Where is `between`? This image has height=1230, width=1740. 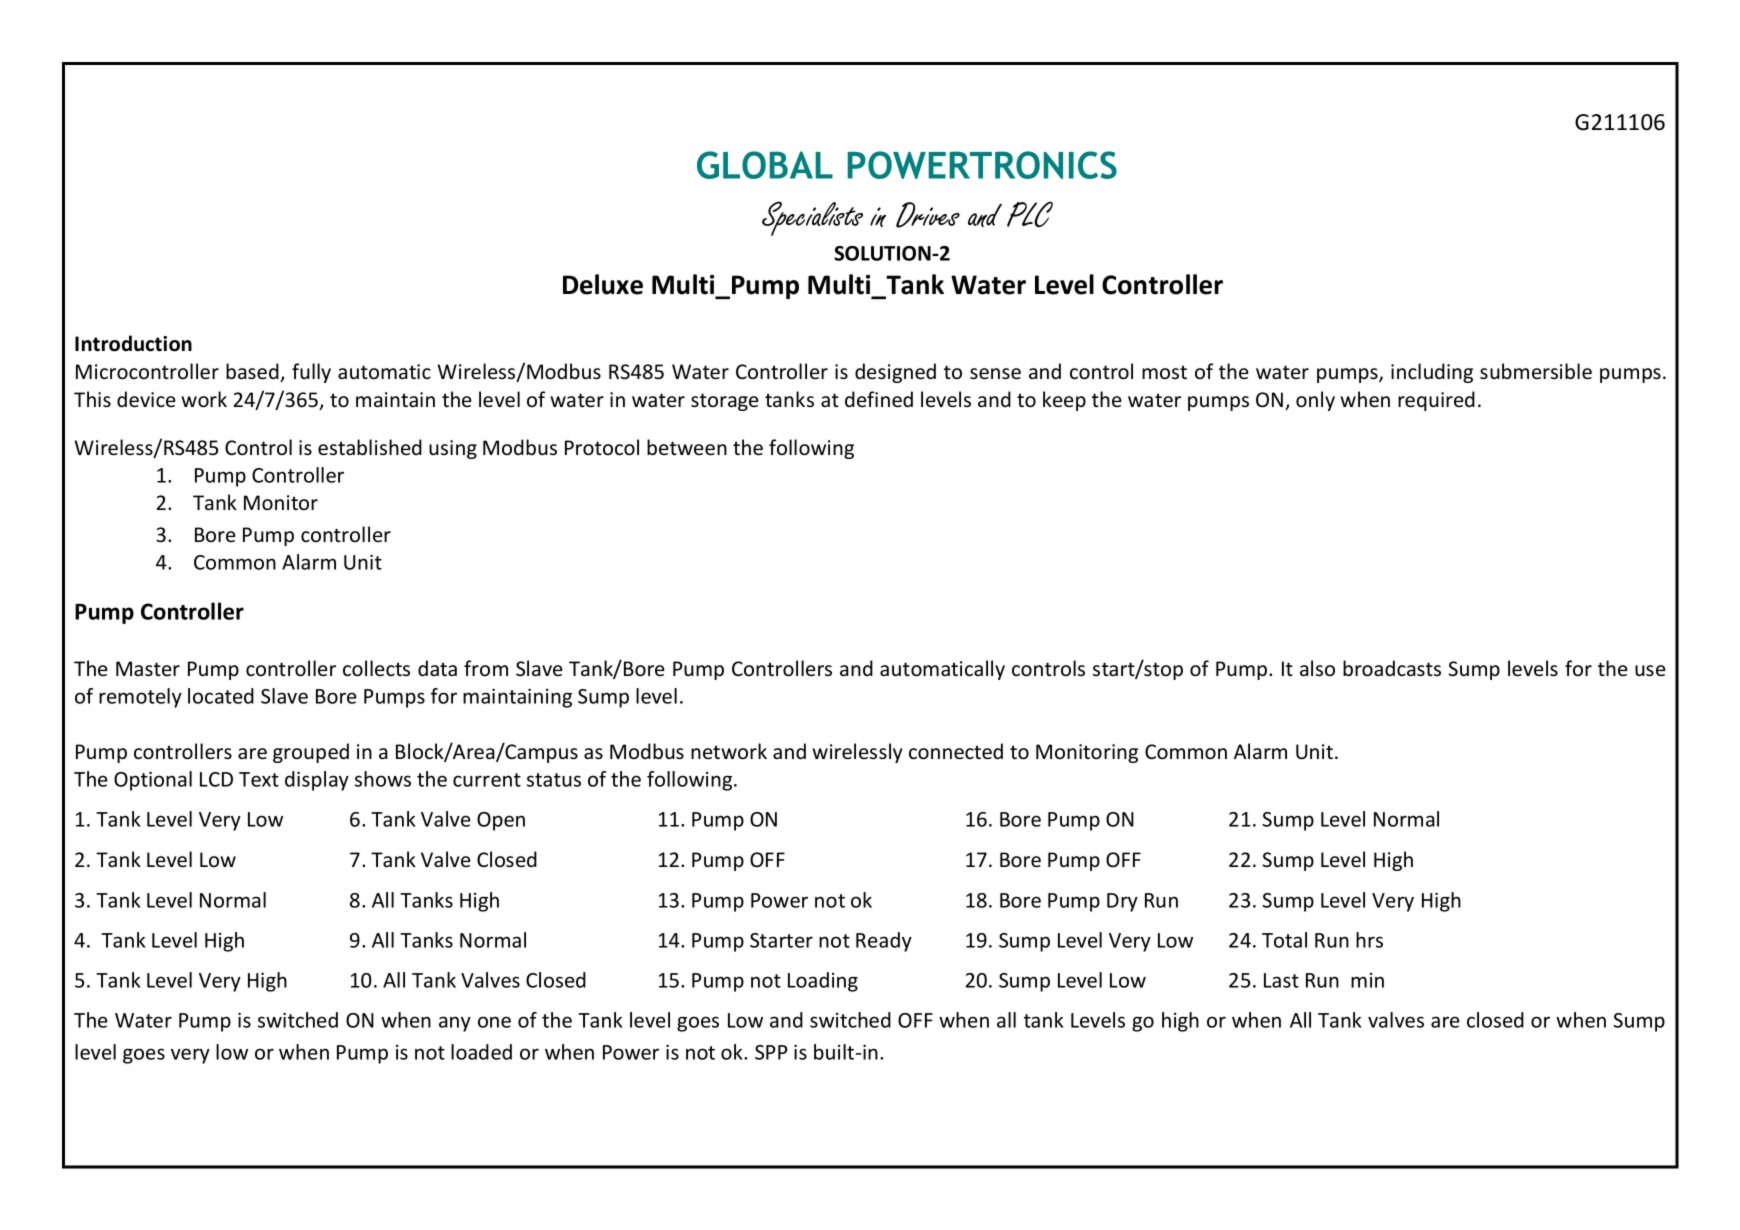 between is located at coordinates (687, 447).
